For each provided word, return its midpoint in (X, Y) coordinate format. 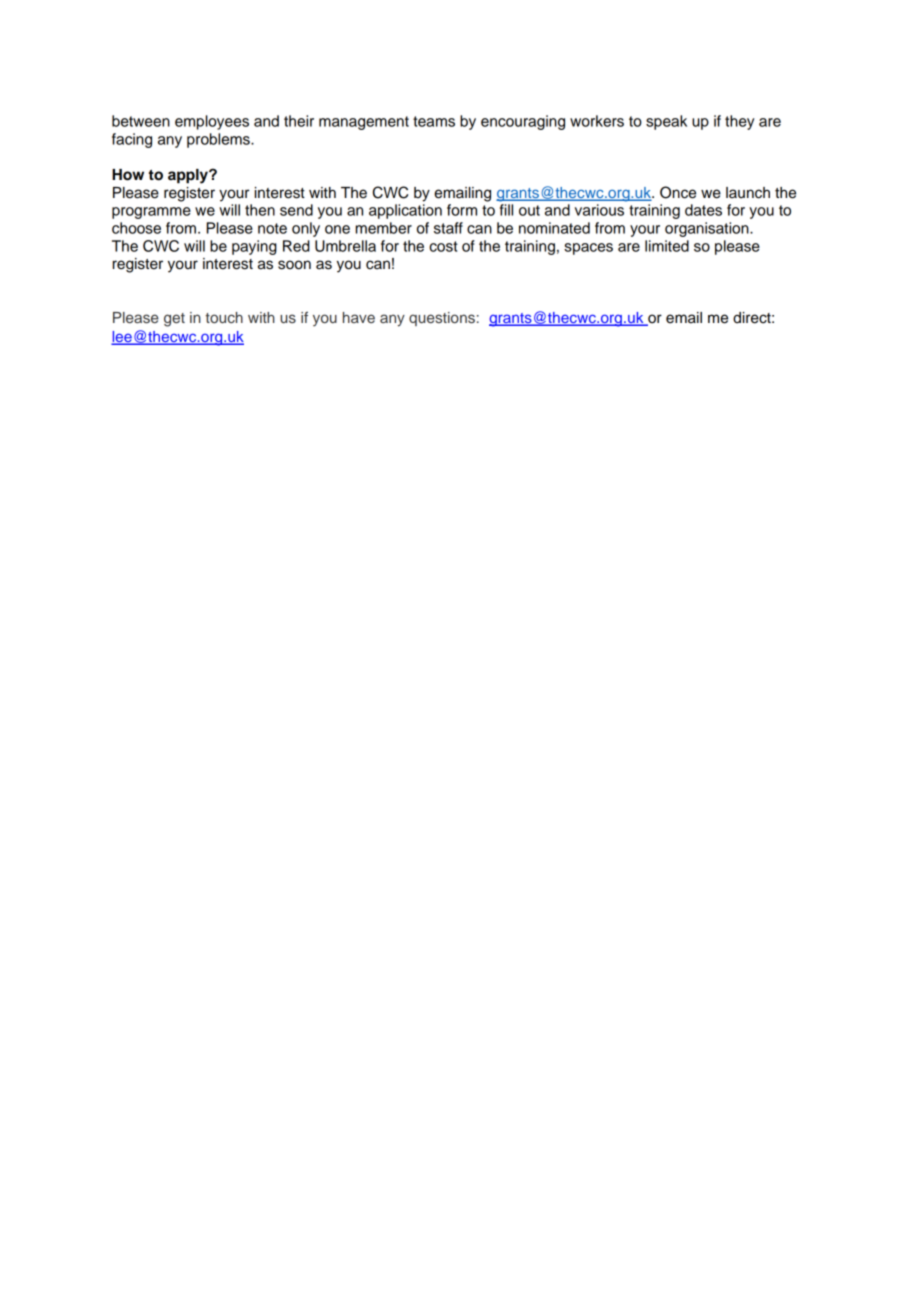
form (462, 210)
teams (434, 121)
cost (443, 246)
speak (666, 122)
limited (667, 246)
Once (678, 192)
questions (442, 319)
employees (212, 122)
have (359, 317)
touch (224, 317)
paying (254, 247)
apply (189, 176)
